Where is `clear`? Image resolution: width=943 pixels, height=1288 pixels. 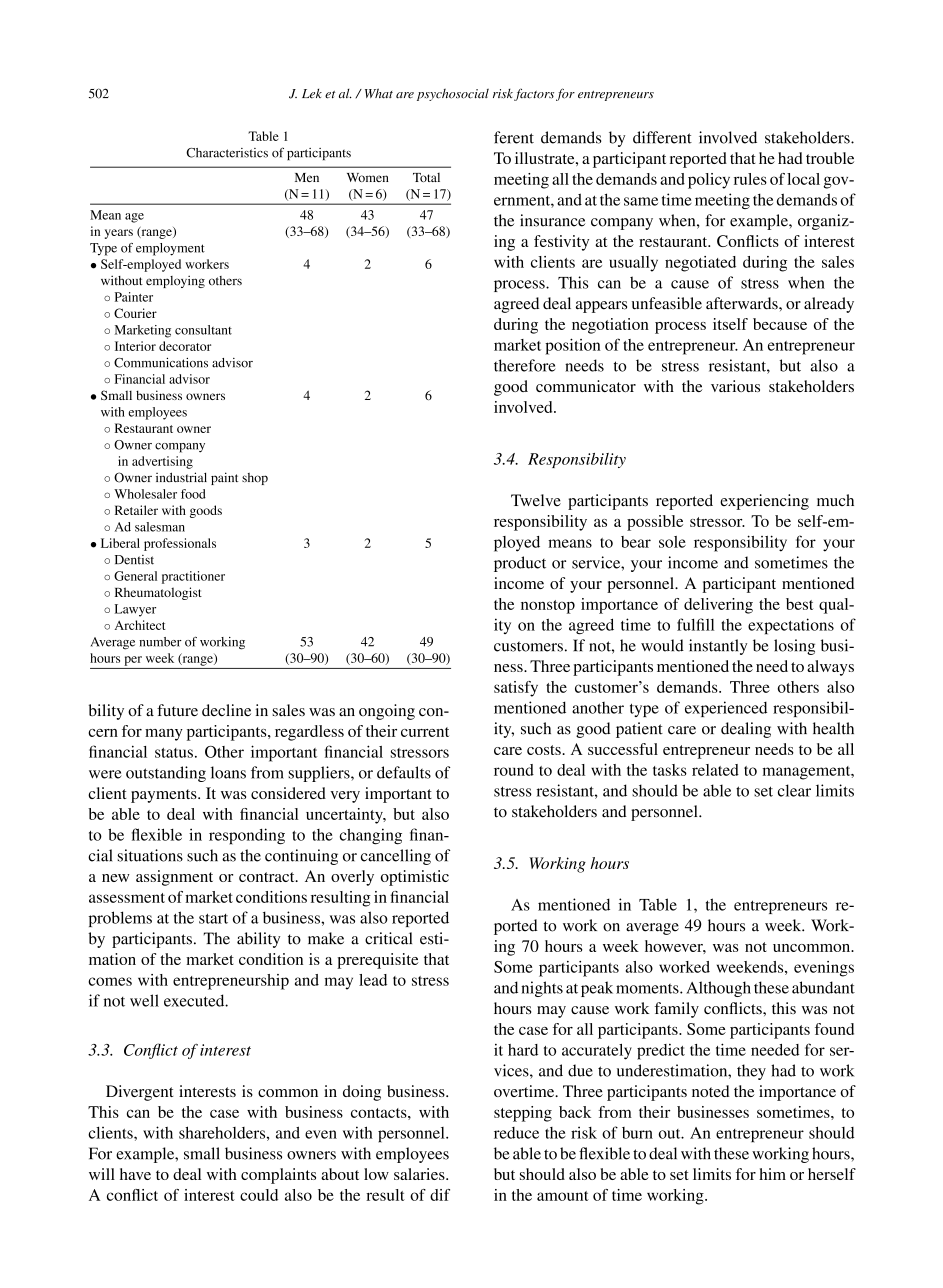
clear is located at coordinates (794, 790).
